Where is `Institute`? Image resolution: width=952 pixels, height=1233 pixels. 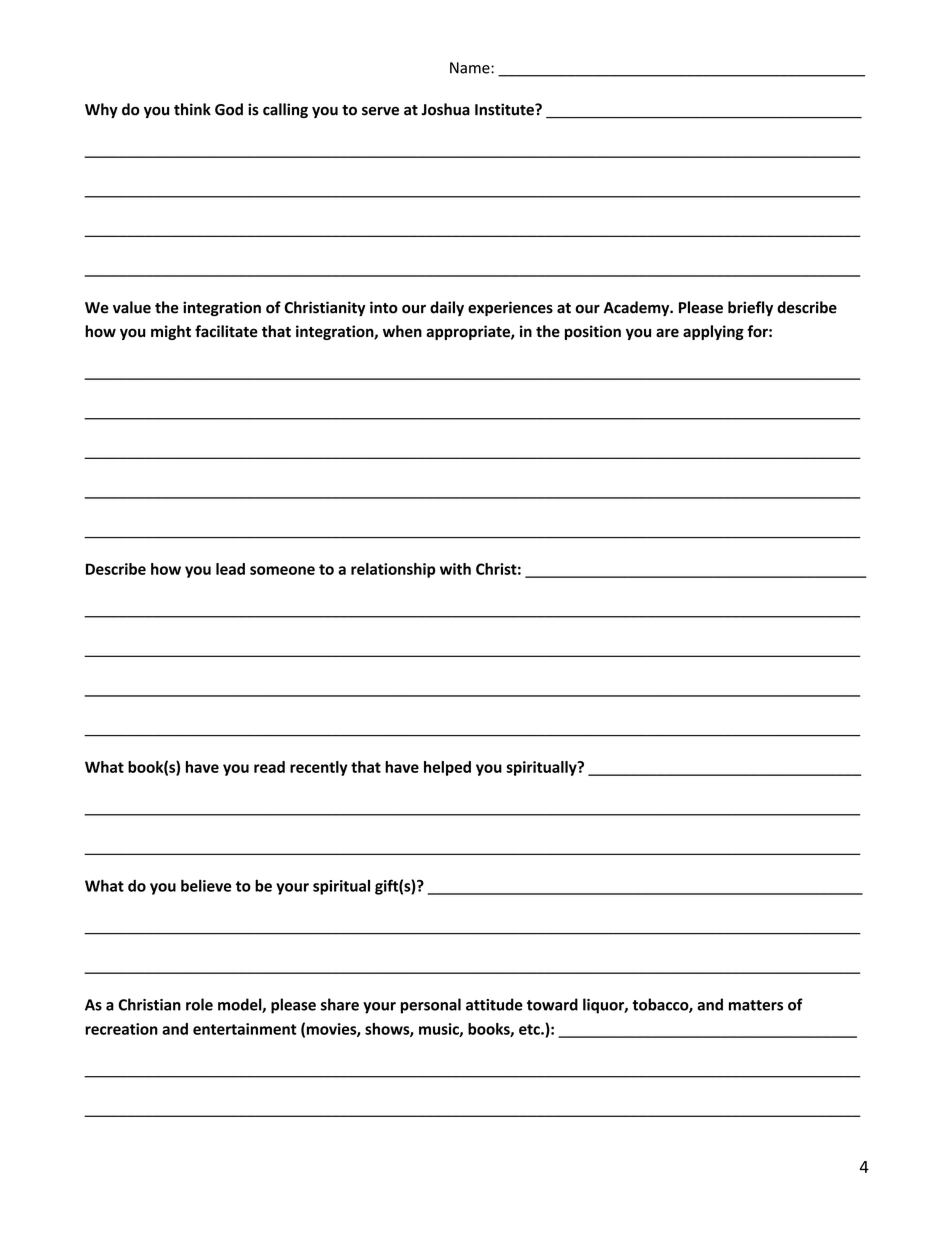
Institute is located at coordinates (505, 109).
